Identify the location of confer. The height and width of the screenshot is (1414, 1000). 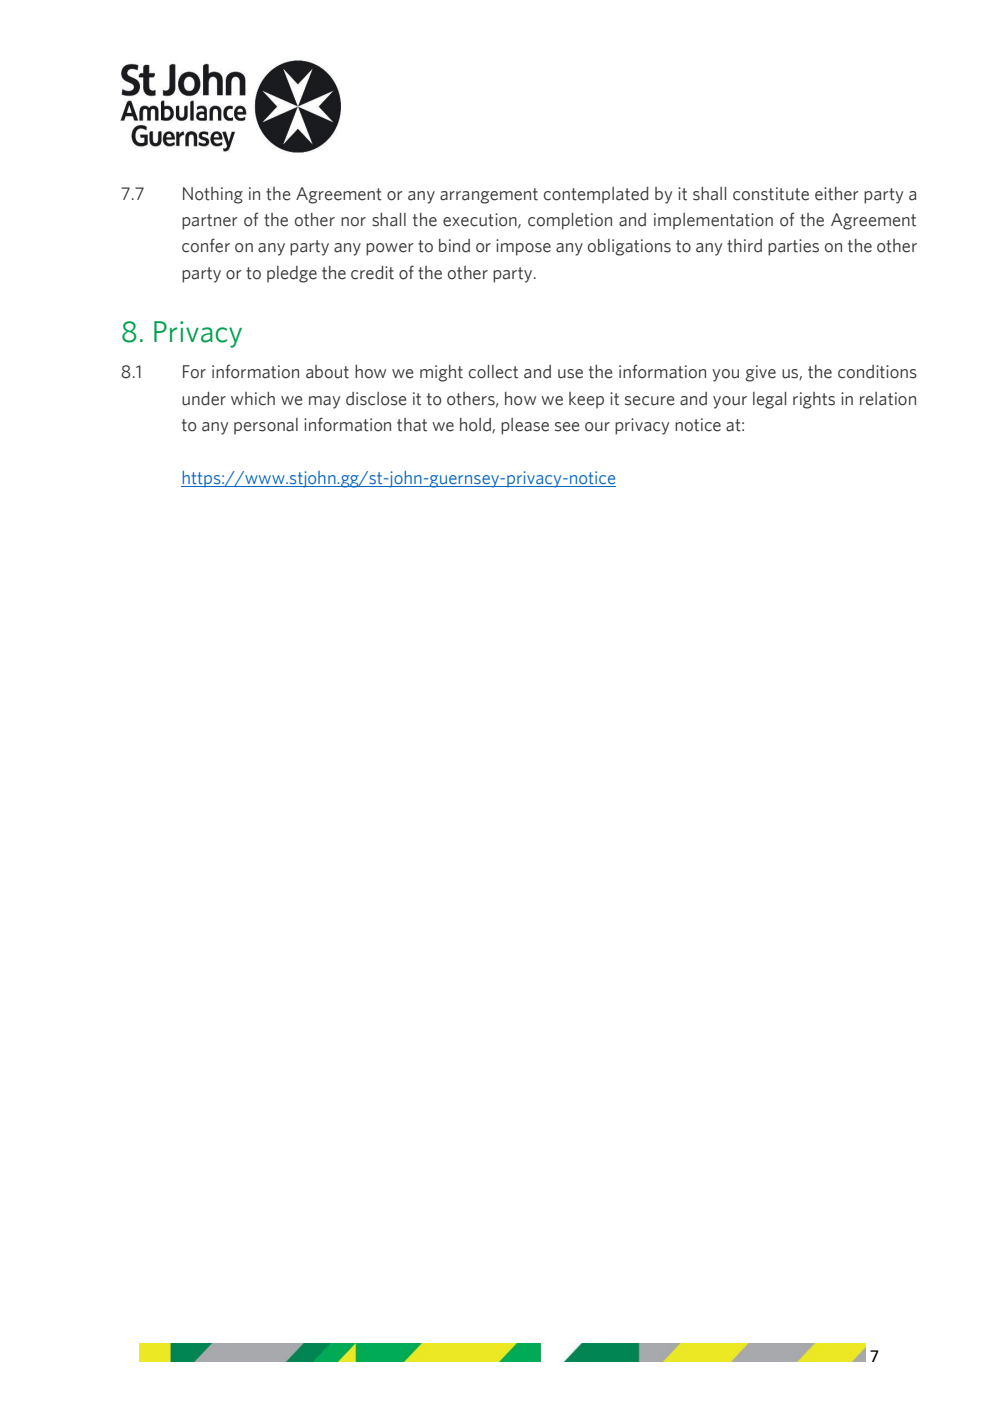
(206, 245).
